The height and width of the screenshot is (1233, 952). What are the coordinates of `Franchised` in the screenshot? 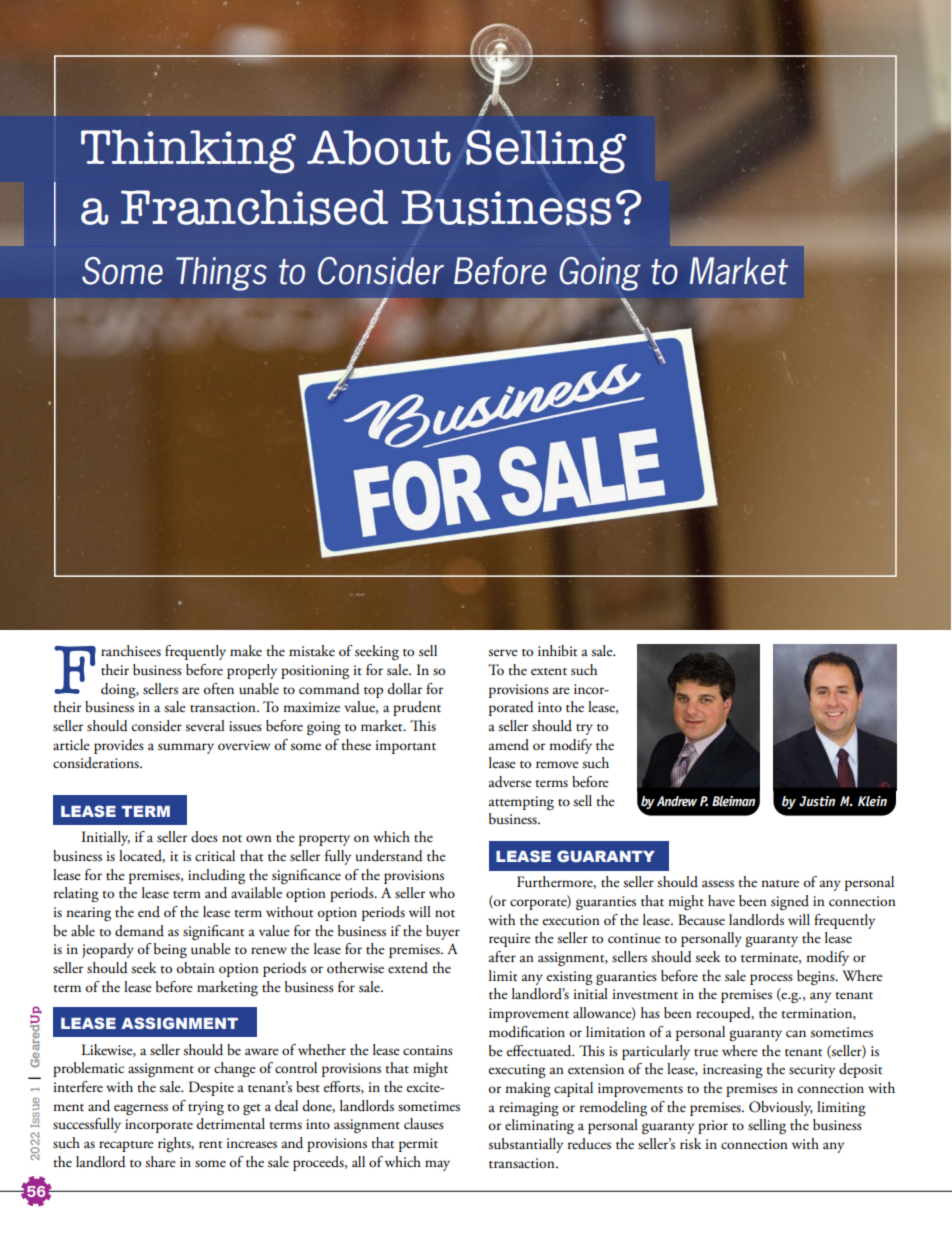 It's located at (254, 208).
